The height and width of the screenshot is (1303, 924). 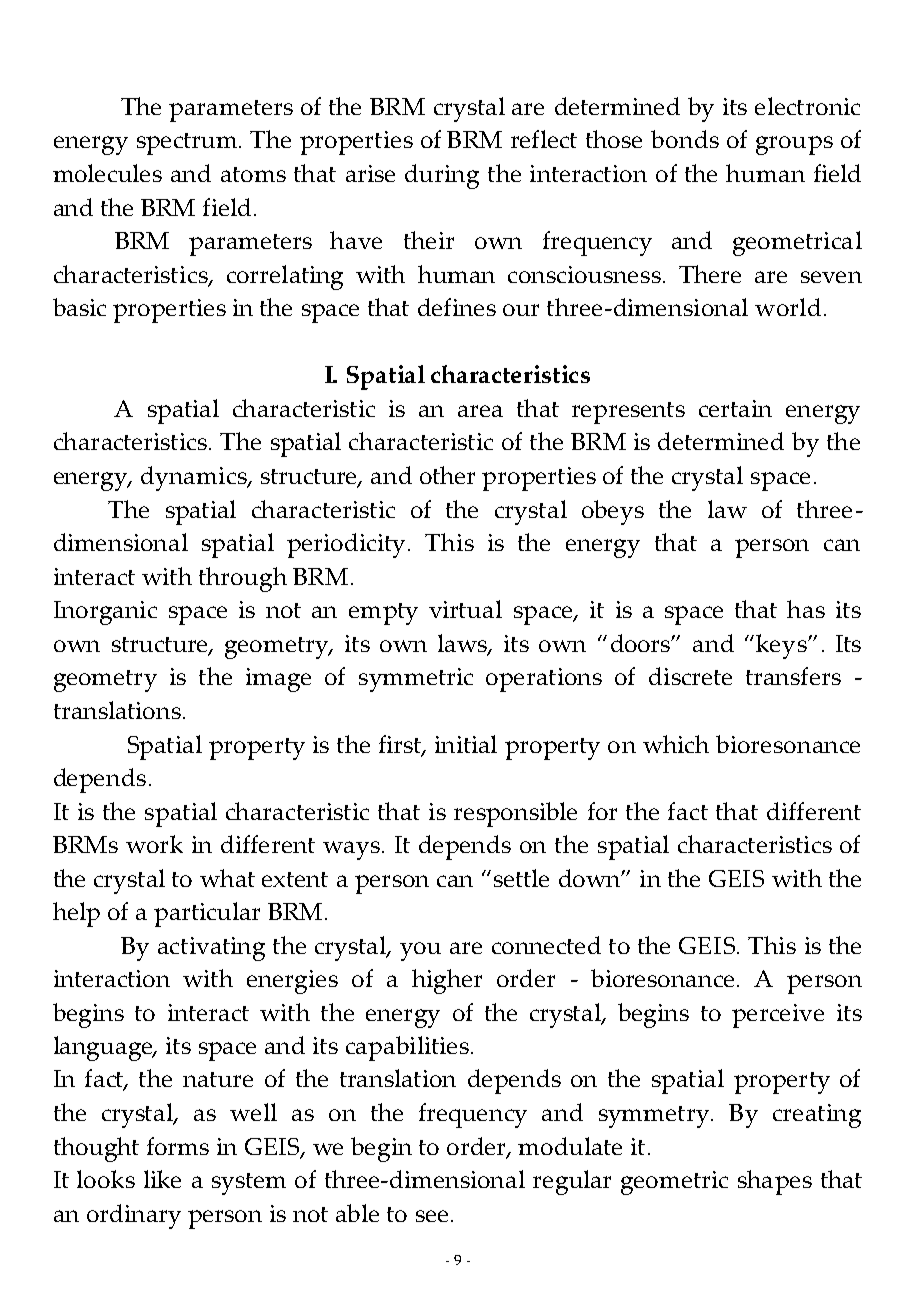 I want to click on responsible, so click(x=515, y=814).
